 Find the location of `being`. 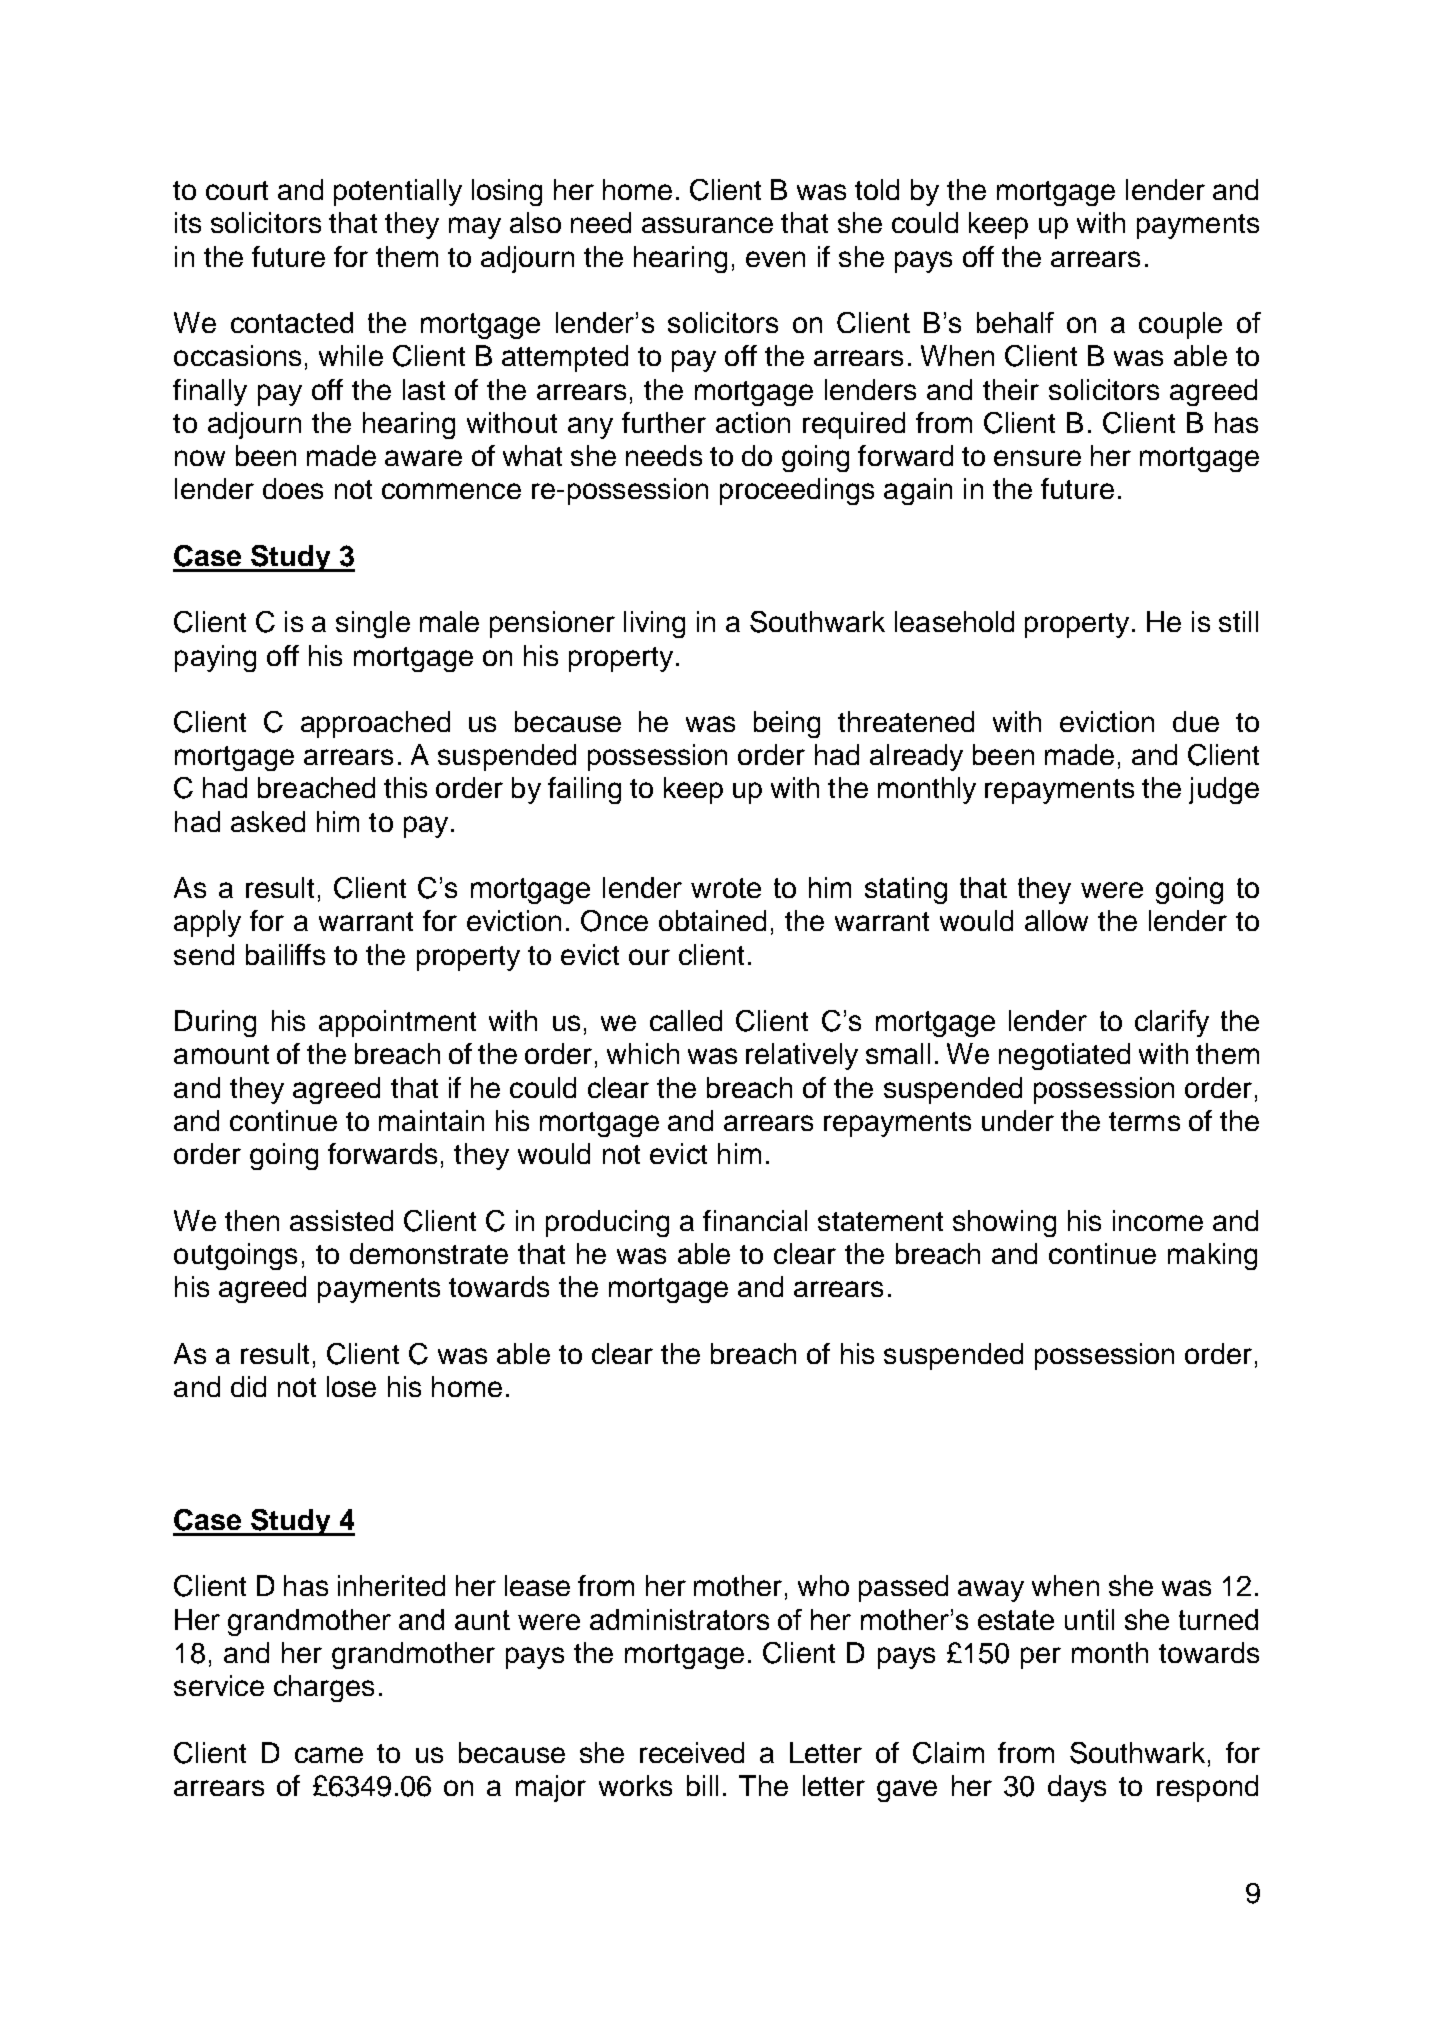

being is located at coordinates (787, 724).
